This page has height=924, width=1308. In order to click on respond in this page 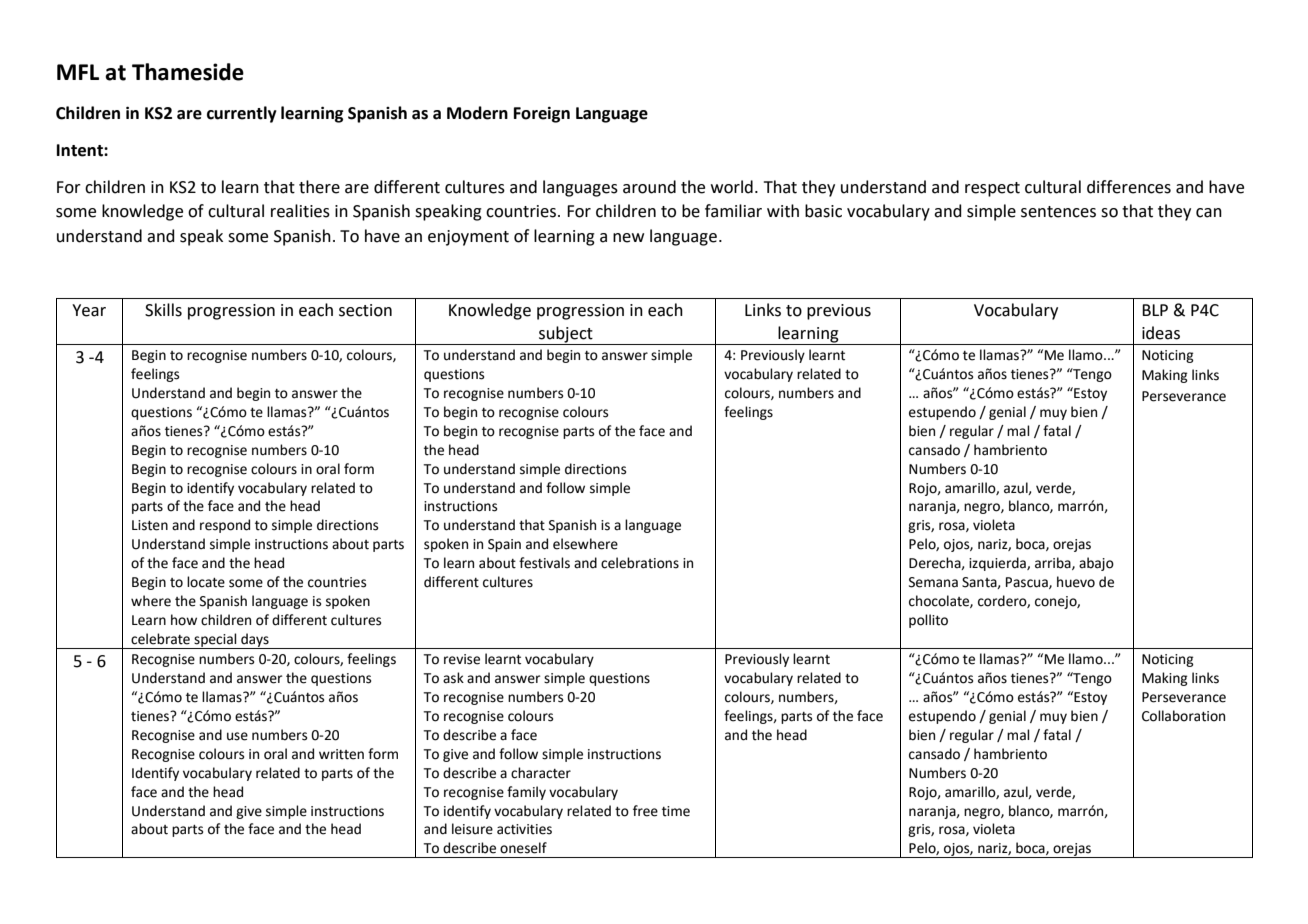, I will do `click(225, 526)`.
